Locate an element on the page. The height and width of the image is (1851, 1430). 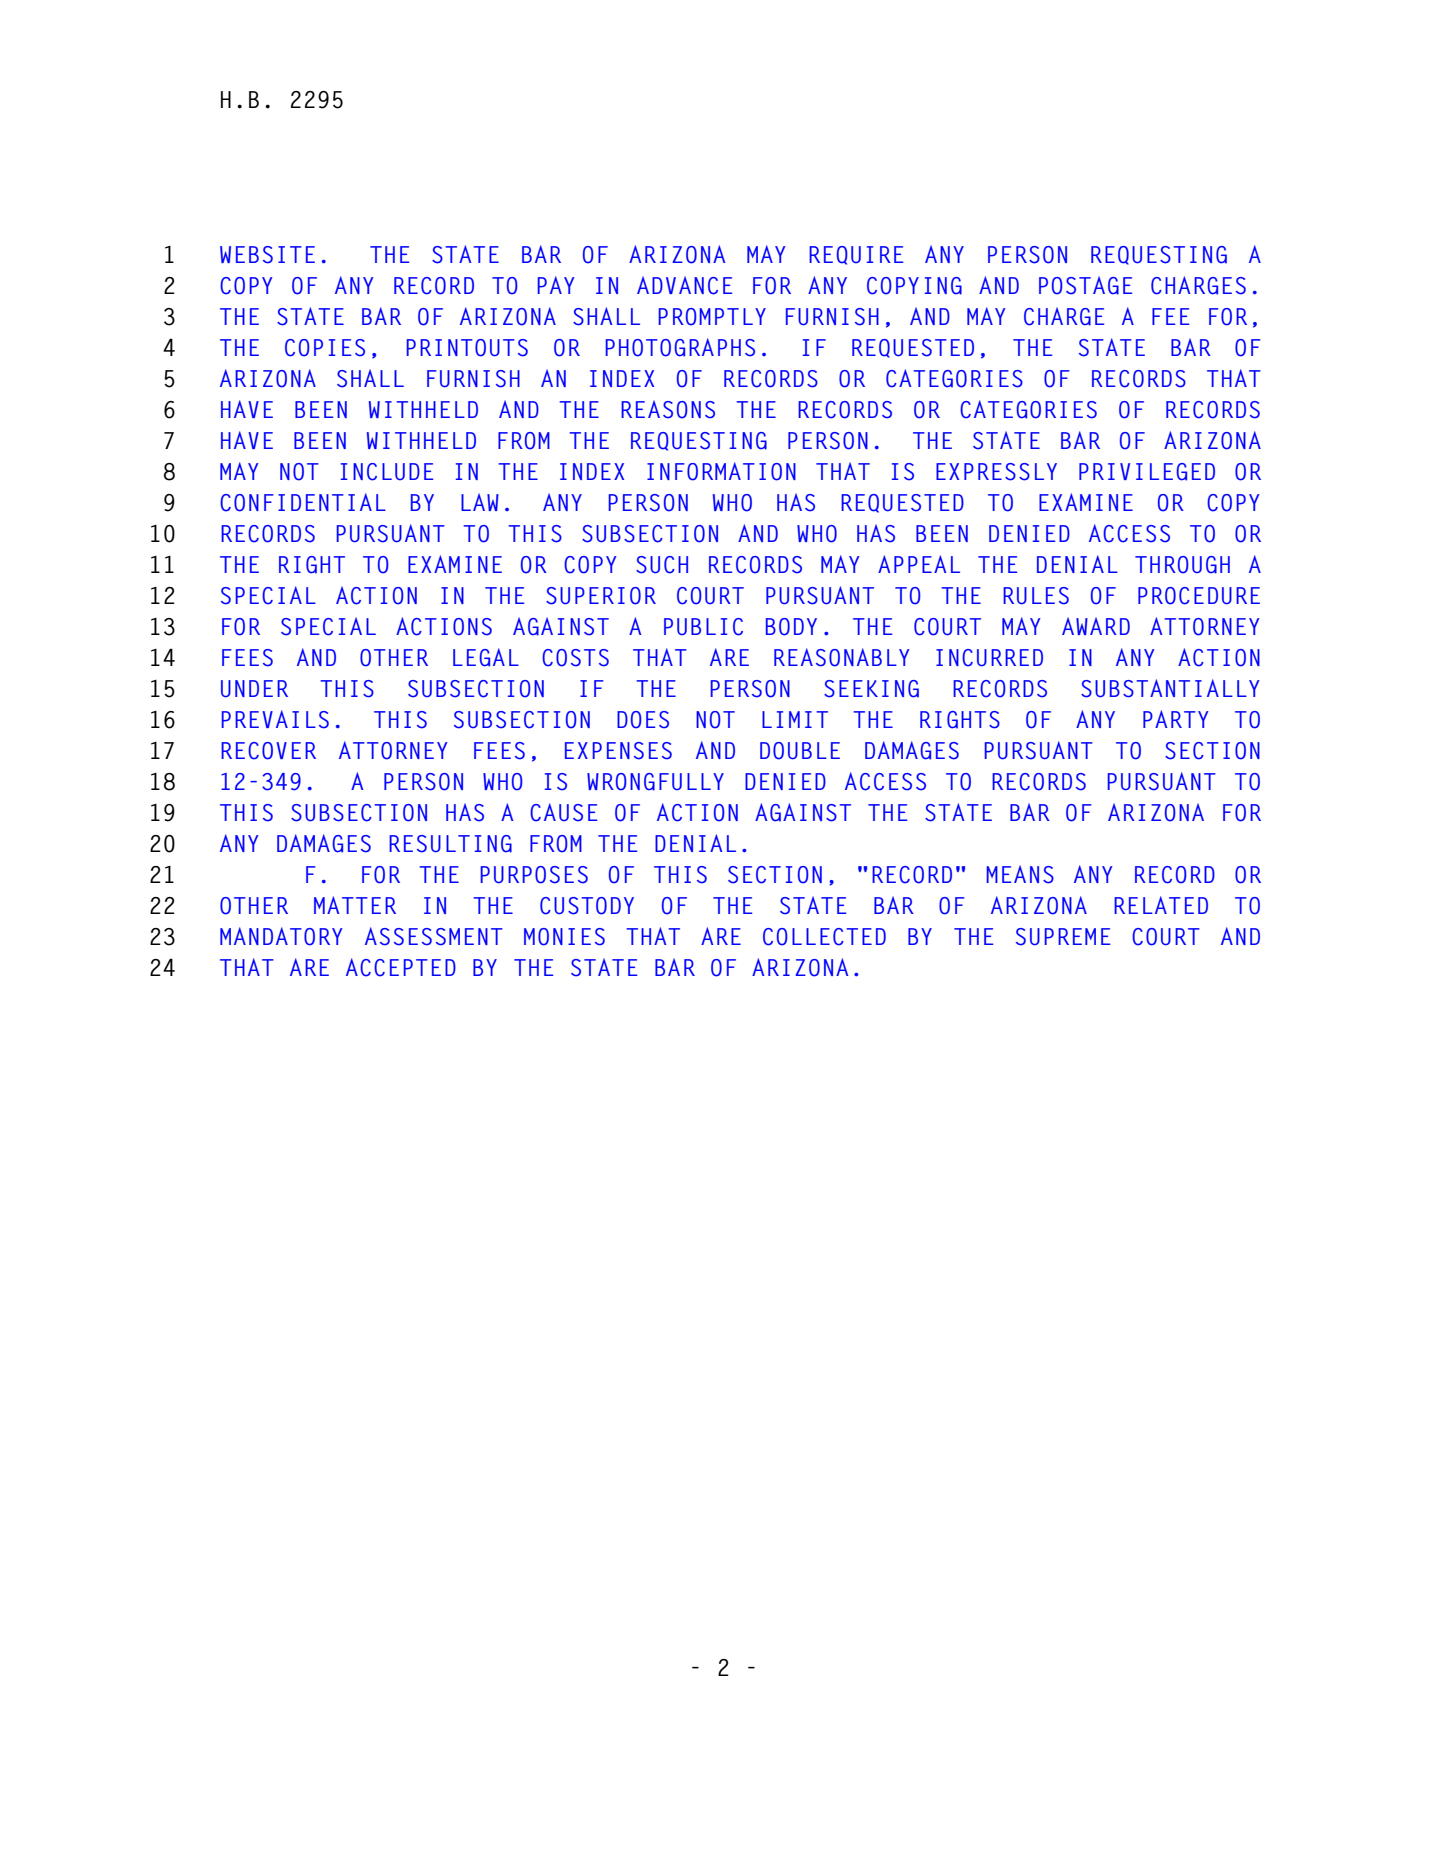
LIMIT is located at coordinates (795, 719).
